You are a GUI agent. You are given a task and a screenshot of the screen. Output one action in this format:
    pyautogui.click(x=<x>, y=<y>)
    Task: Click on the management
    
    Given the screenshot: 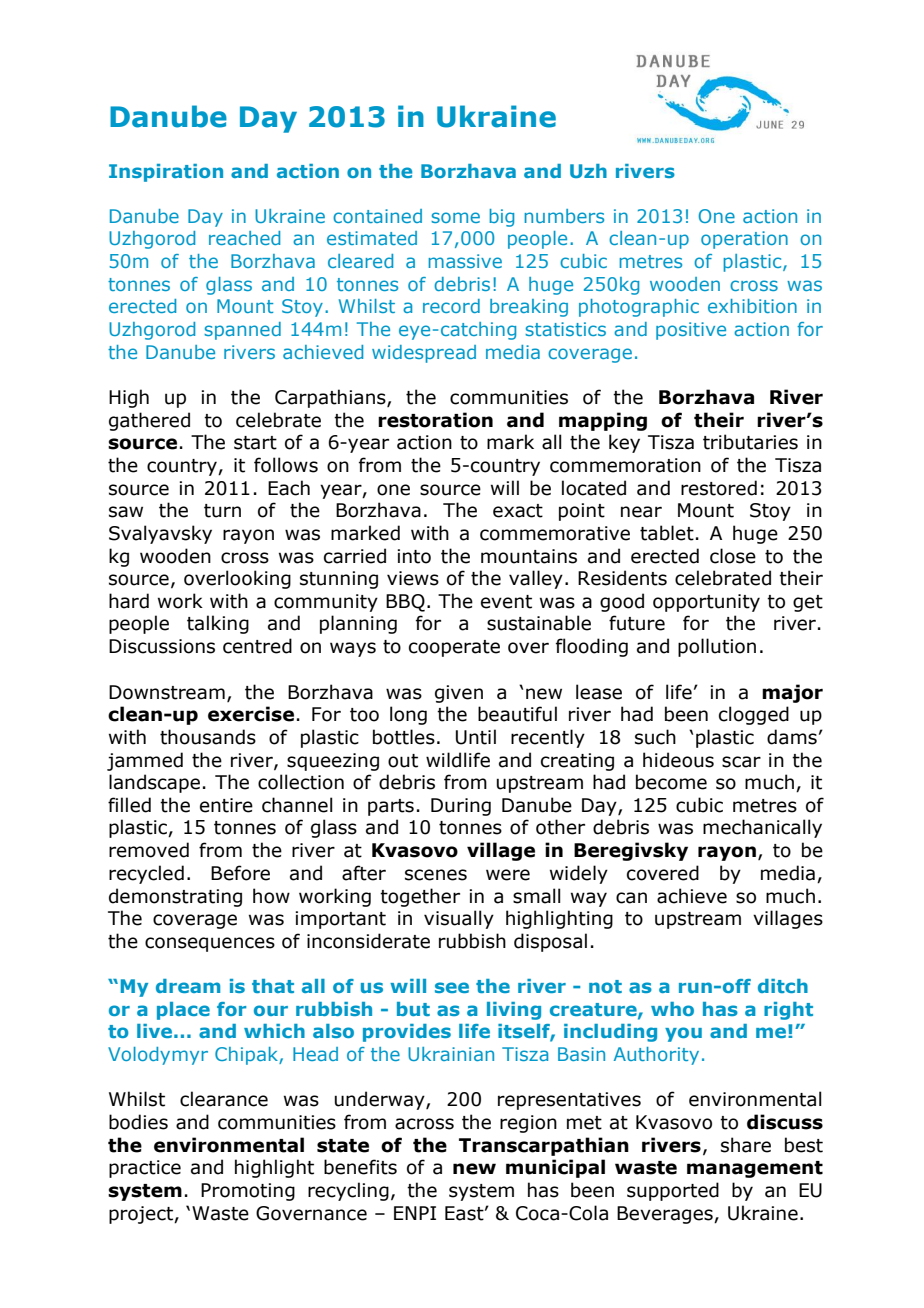 What is the action you would take?
    pyautogui.click(x=755, y=1169)
